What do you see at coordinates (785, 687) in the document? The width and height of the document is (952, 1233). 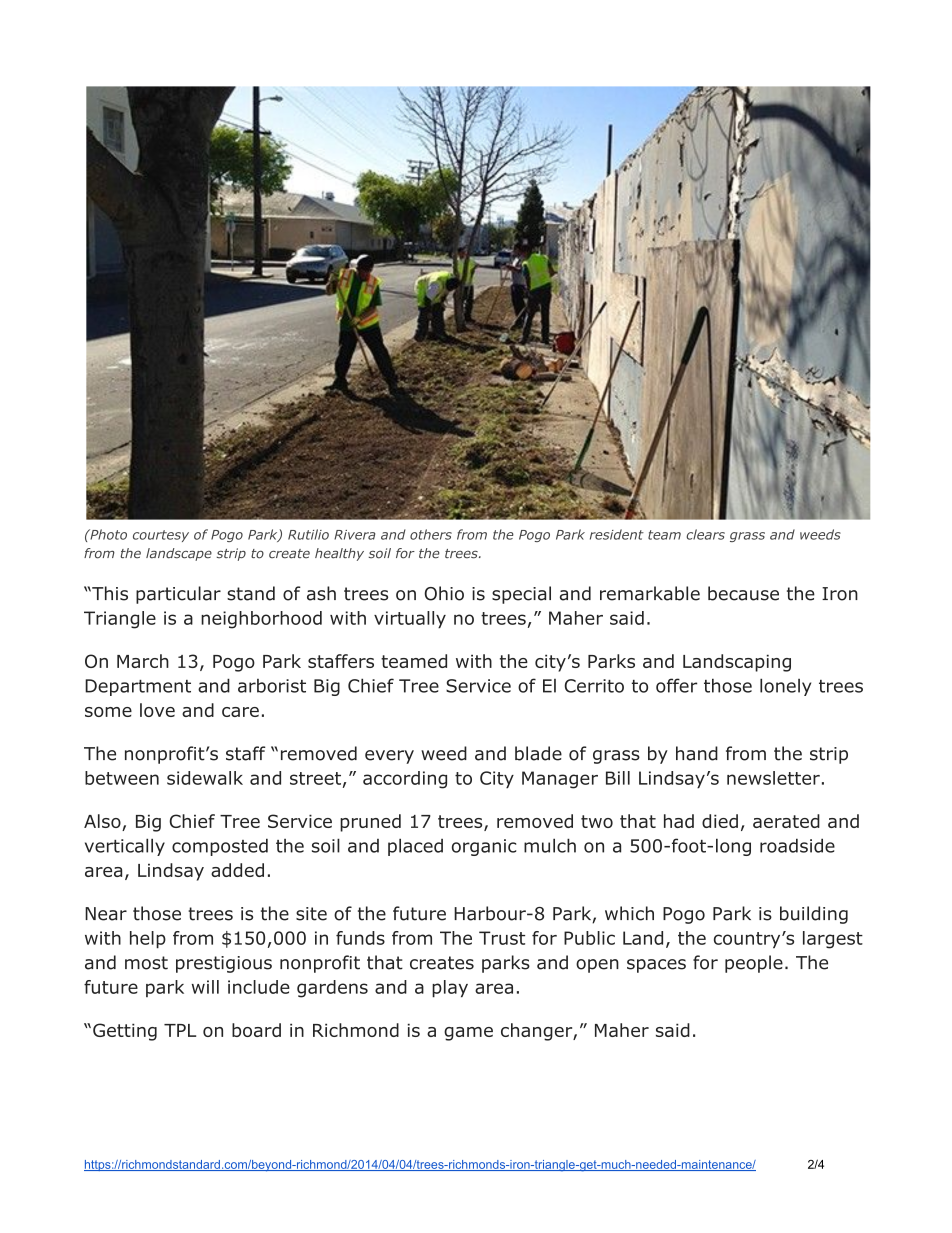 I see `lonely` at bounding box center [785, 687].
